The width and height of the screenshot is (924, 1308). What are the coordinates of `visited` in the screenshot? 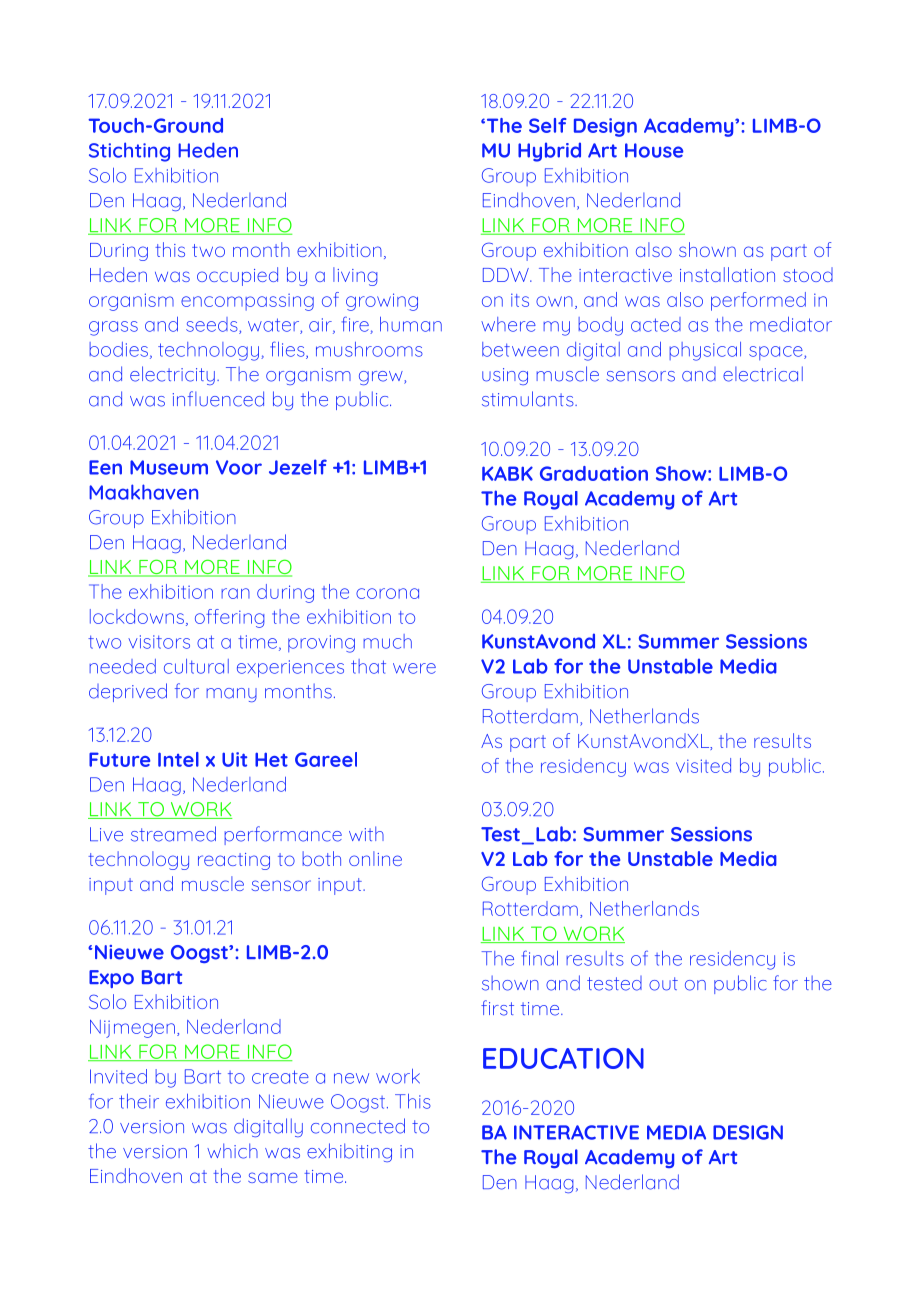 It's located at (703, 765).
